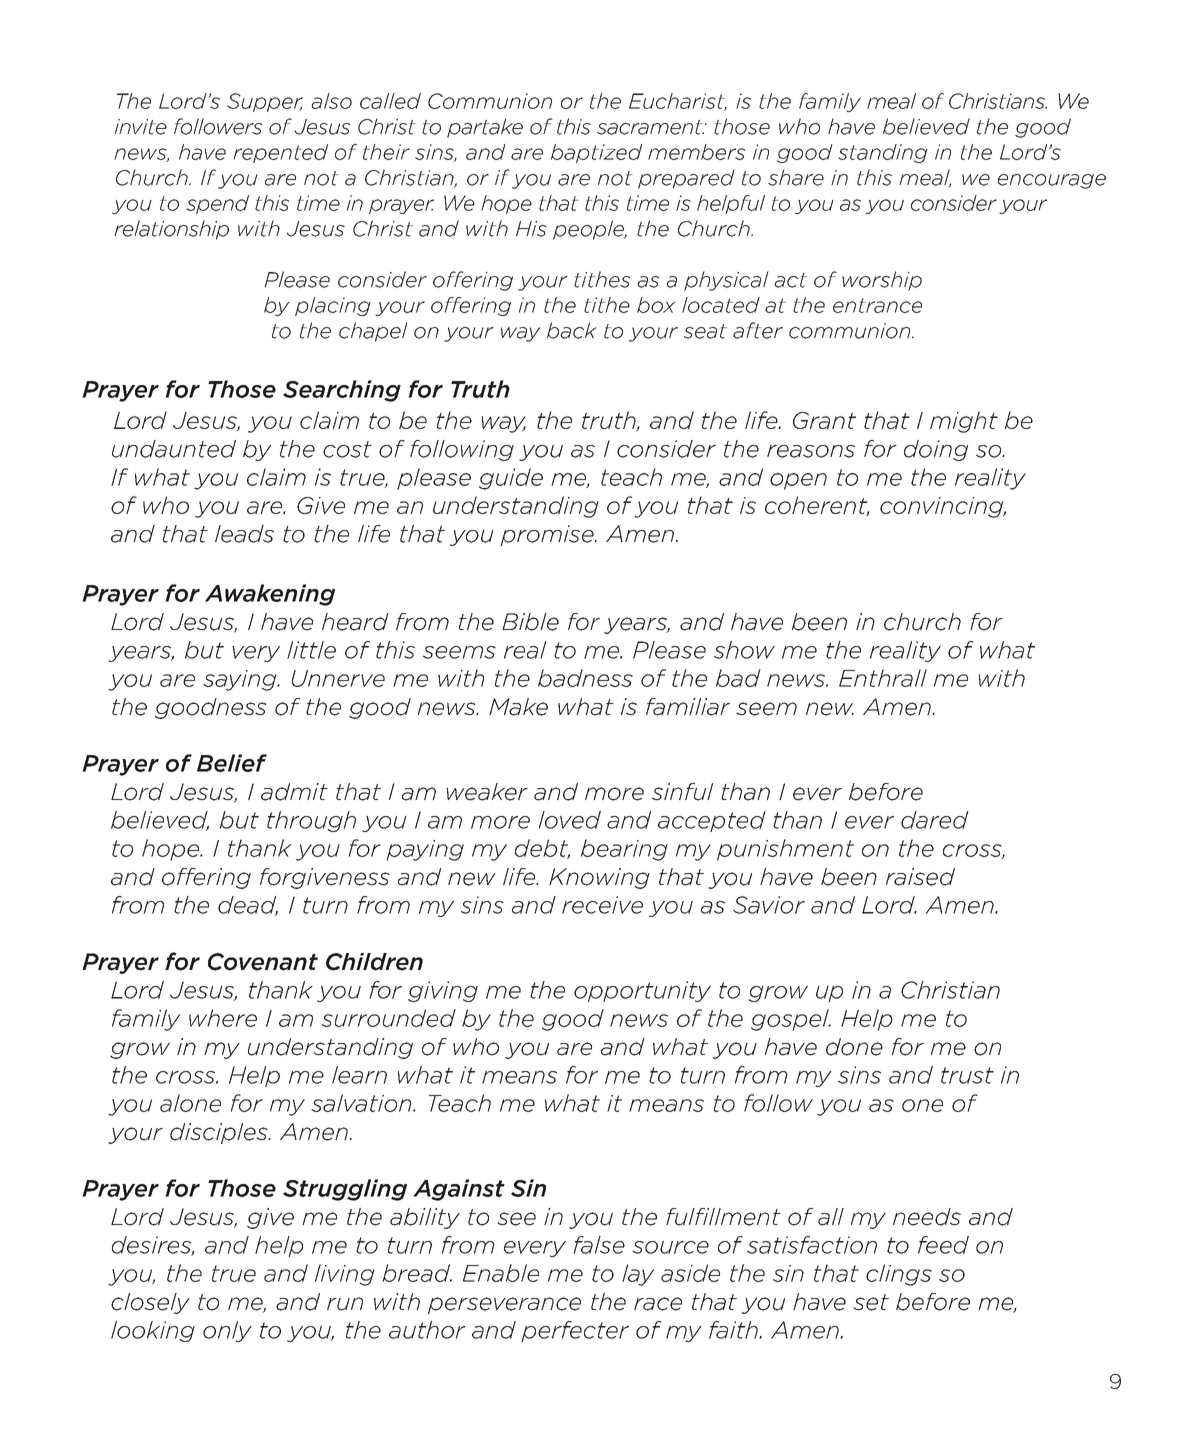  Describe the element at coordinates (280, 153) in the page. I see `repented` at that location.
